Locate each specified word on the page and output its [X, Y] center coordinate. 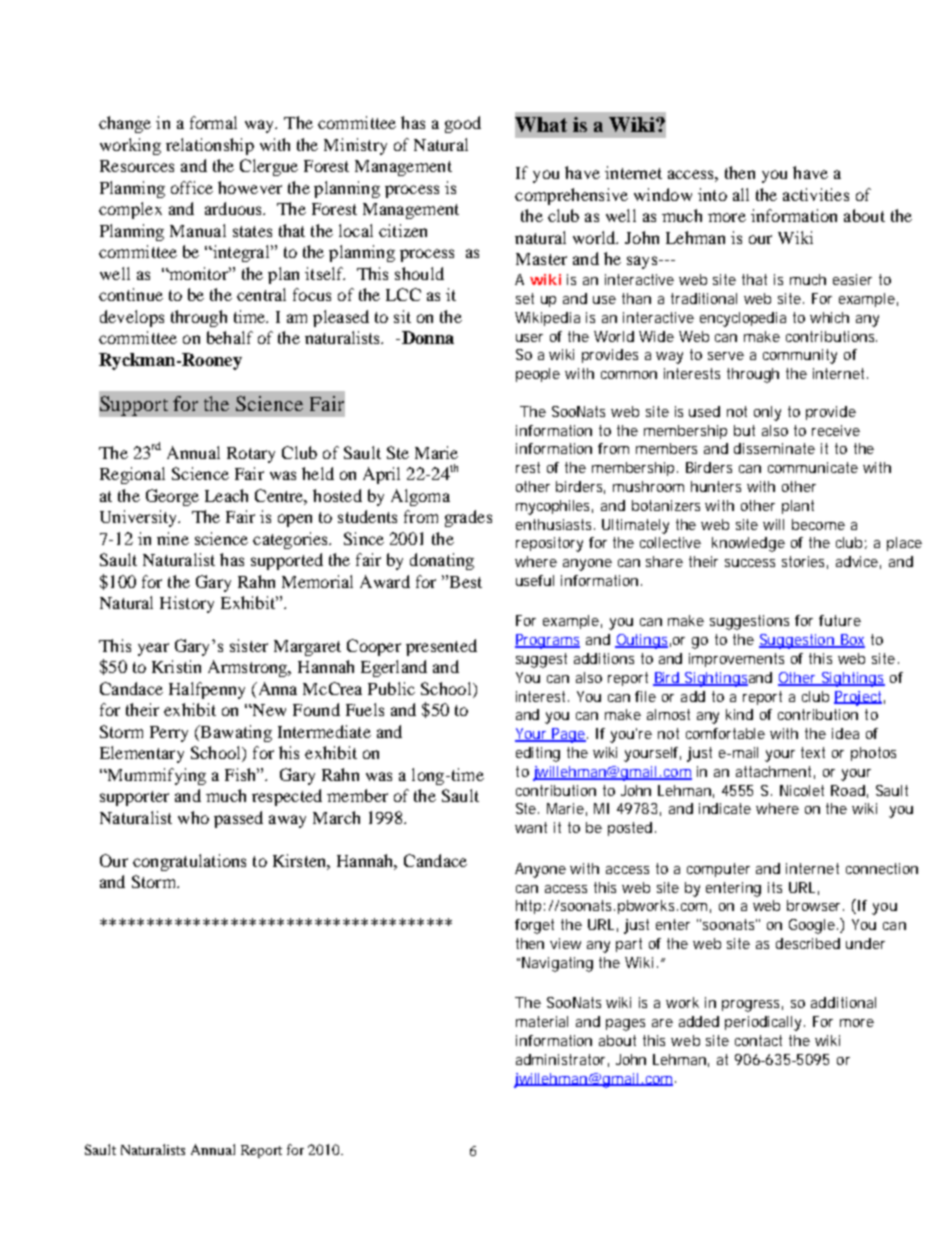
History [187, 604]
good [463, 124]
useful [535, 580]
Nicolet [802, 790]
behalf [230, 337]
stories [805, 562]
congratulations [189, 862]
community [800, 356]
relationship [210, 146]
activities [816, 194]
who [193, 817]
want [531, 827]
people [538, 375]
